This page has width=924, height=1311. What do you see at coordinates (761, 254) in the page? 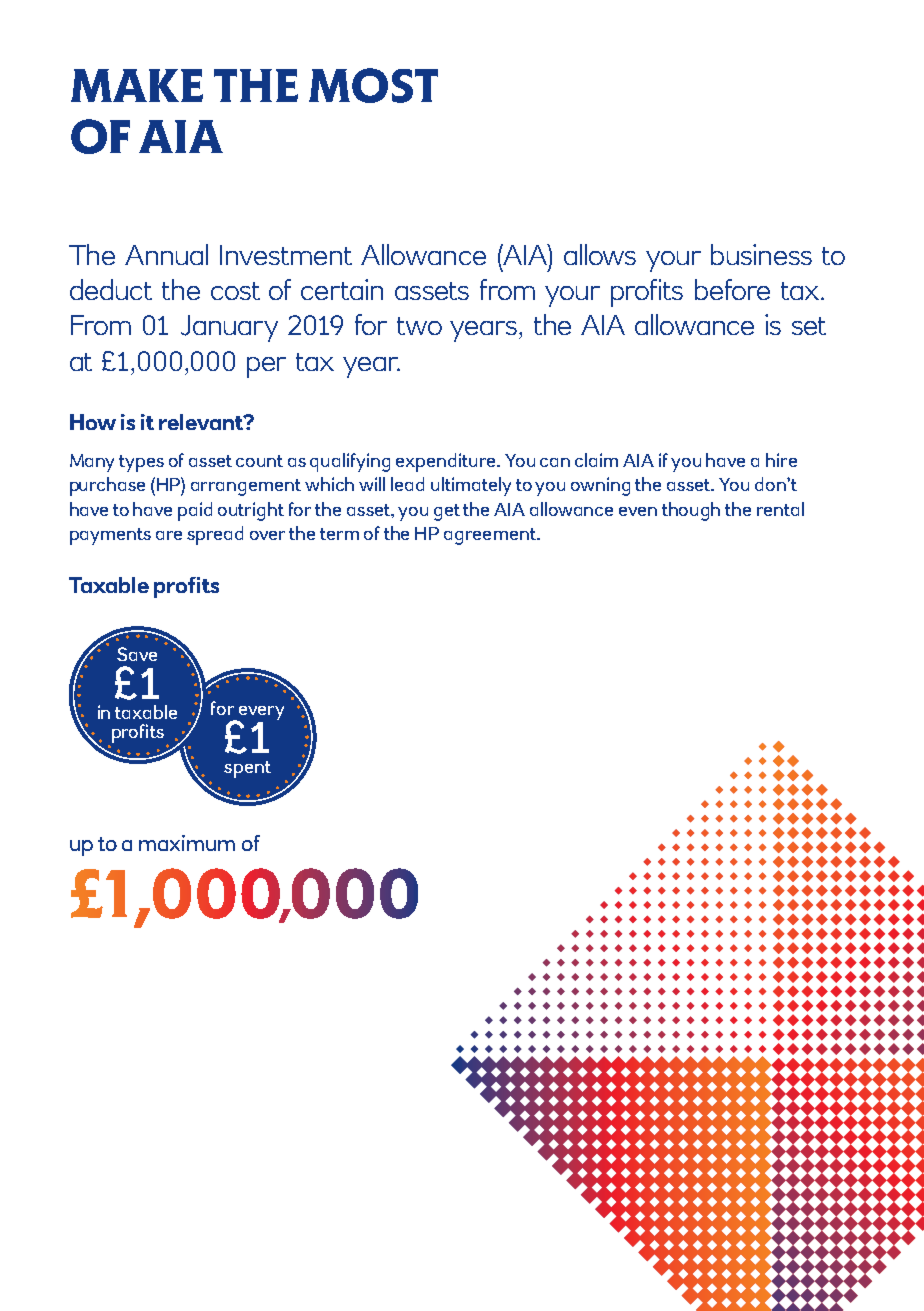
I see `business` at bounding box center [761, 254].
